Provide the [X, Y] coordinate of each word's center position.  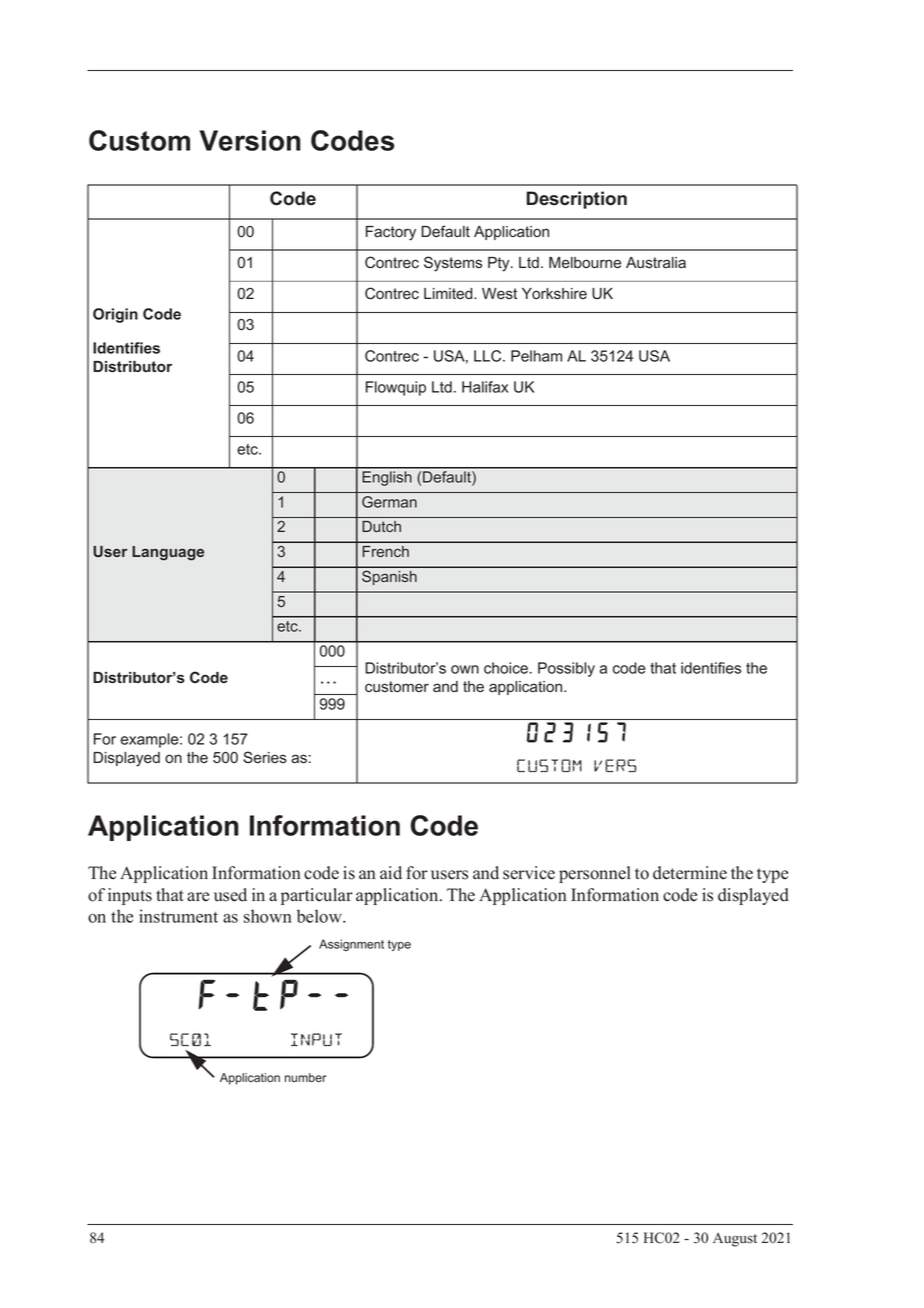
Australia [656, 263]
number [305, 1077]
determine [690, 873]
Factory [391, 233]
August [735, 1240]
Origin [115, 315]
